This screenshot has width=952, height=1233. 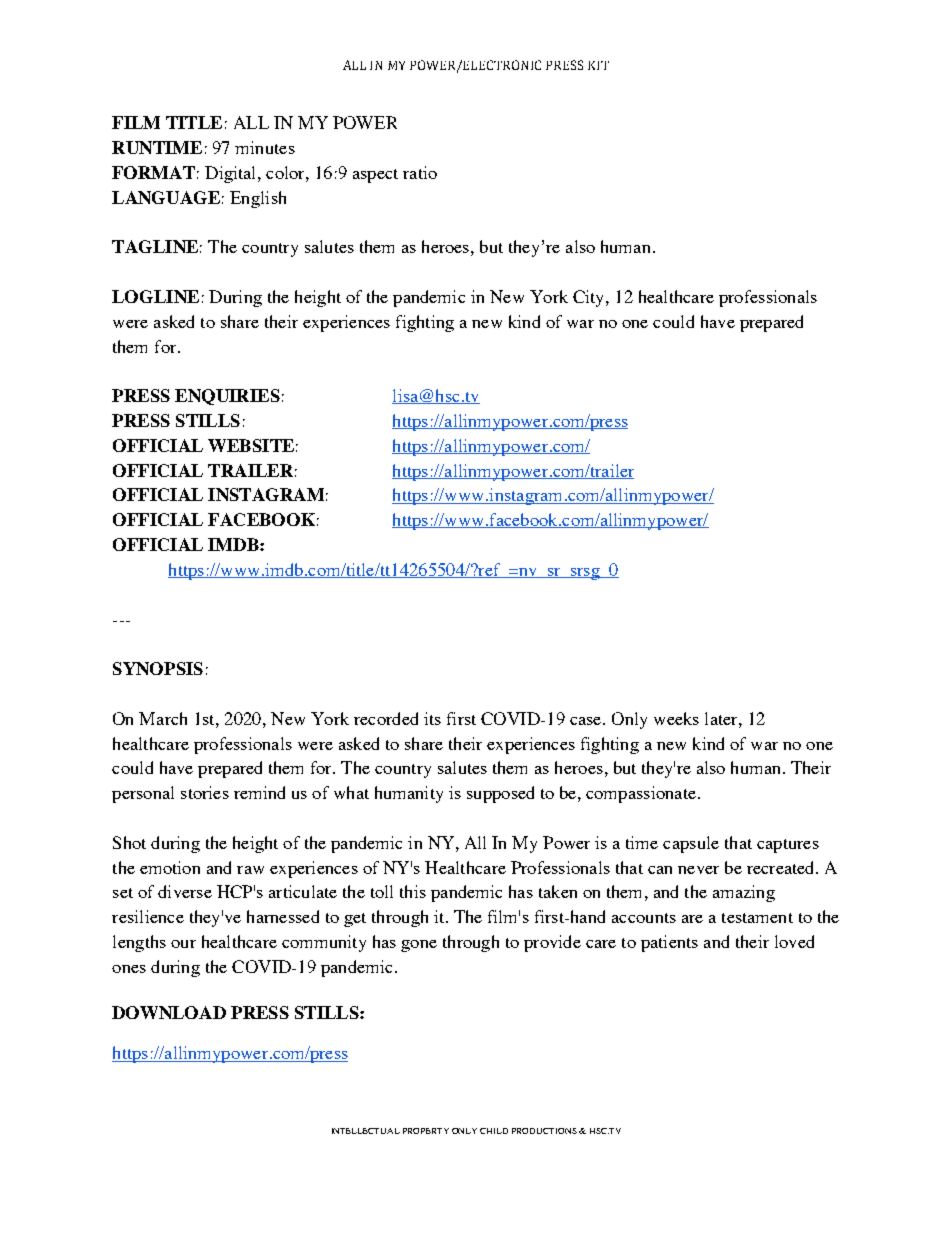 I want to click on weeks, so click(x=676, y=718).
